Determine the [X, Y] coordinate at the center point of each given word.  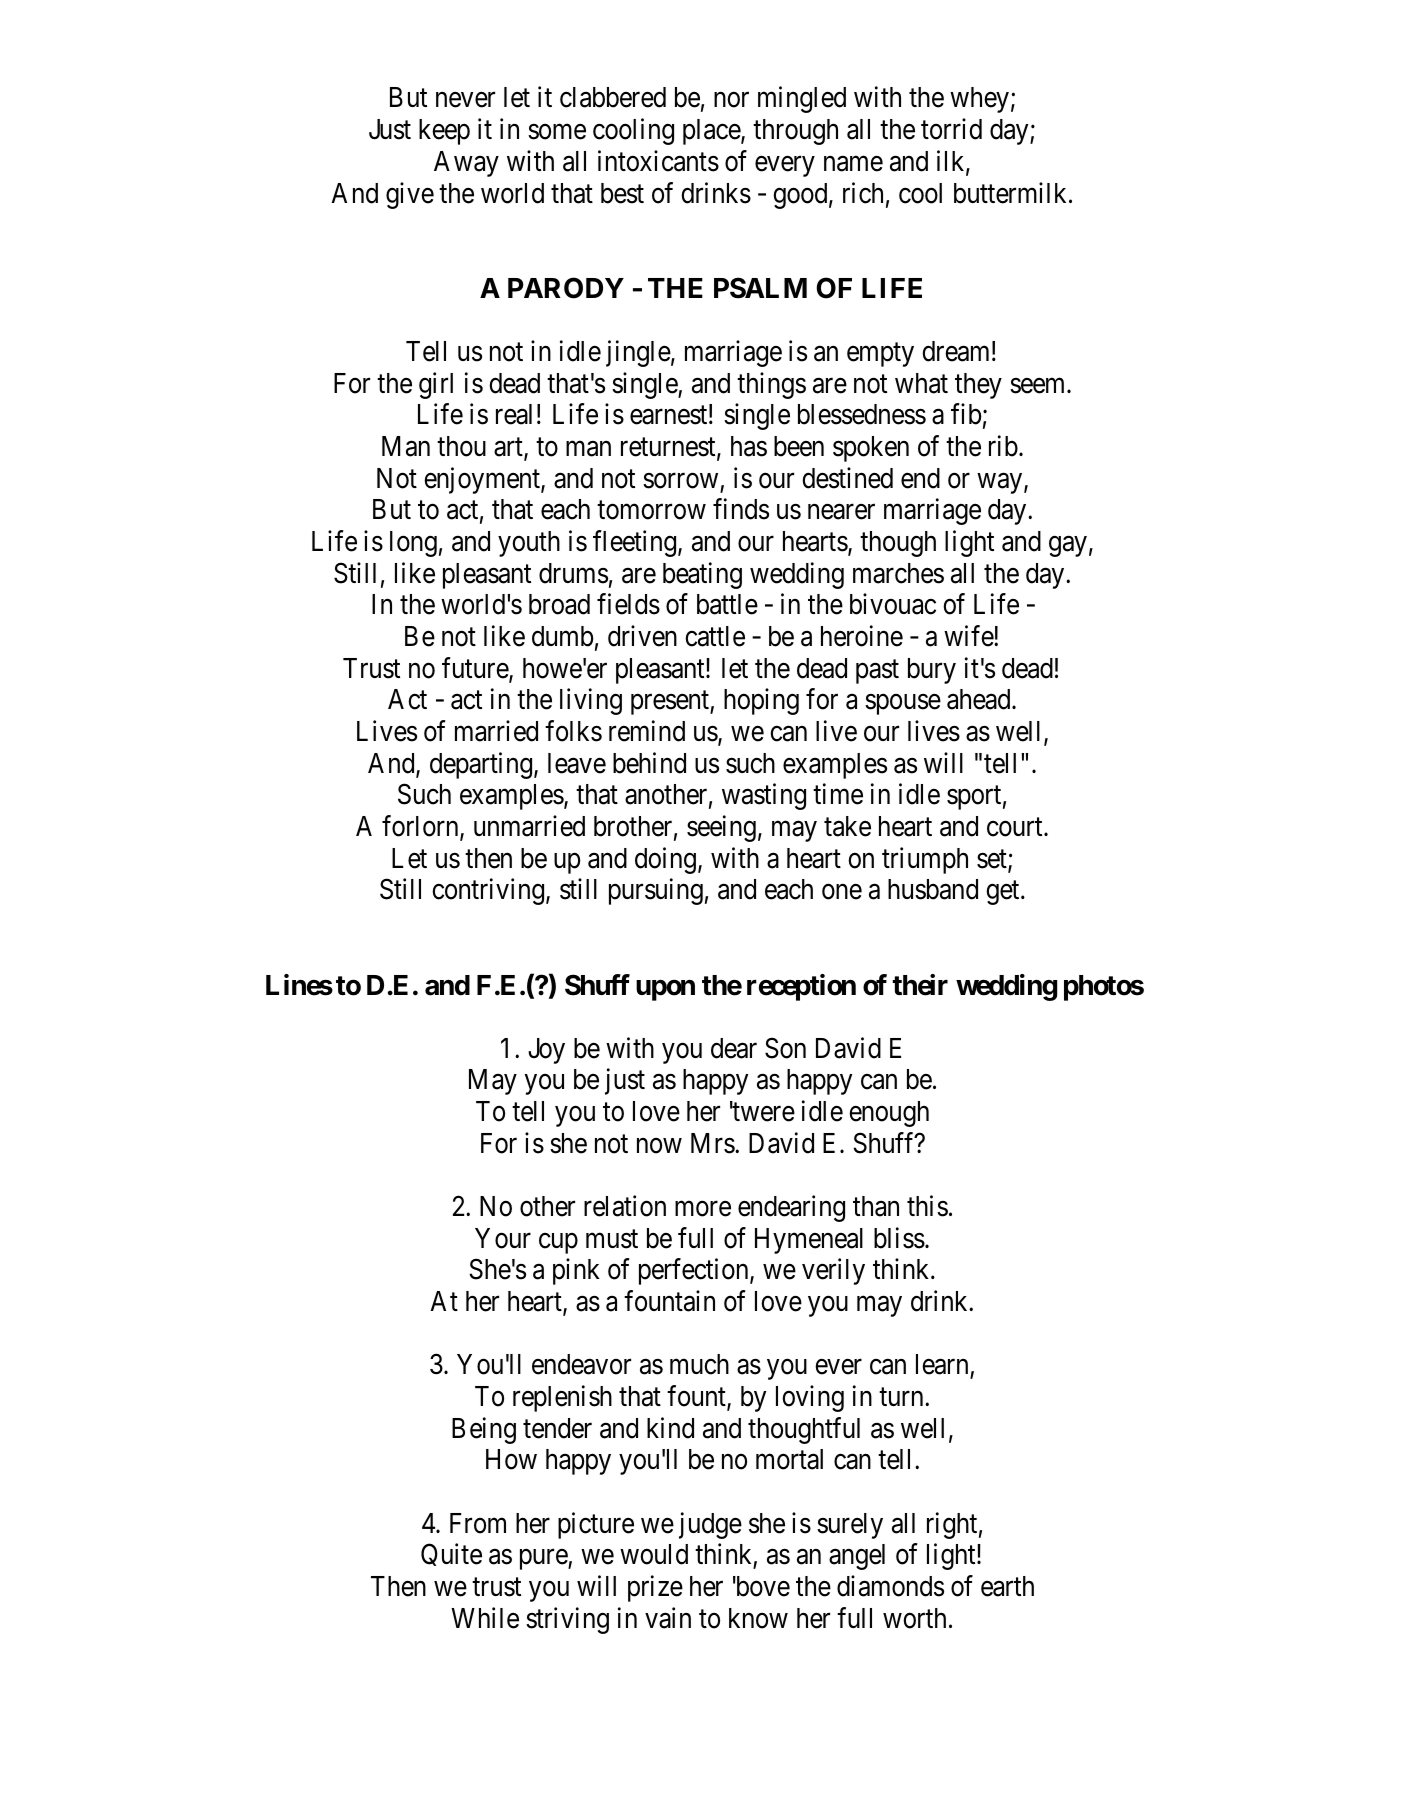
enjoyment [483, 480]
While [485, 1618]
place [712, 132]
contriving [489, 892]
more [703, 1209]
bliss [899, 1238]
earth [1007, 1586]
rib [1003, 446]
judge [710, 1525]
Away [466, 164]
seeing [721, 828]
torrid [951, 129]
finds [741, 509]
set [993, 860]
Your [503, 1238]
